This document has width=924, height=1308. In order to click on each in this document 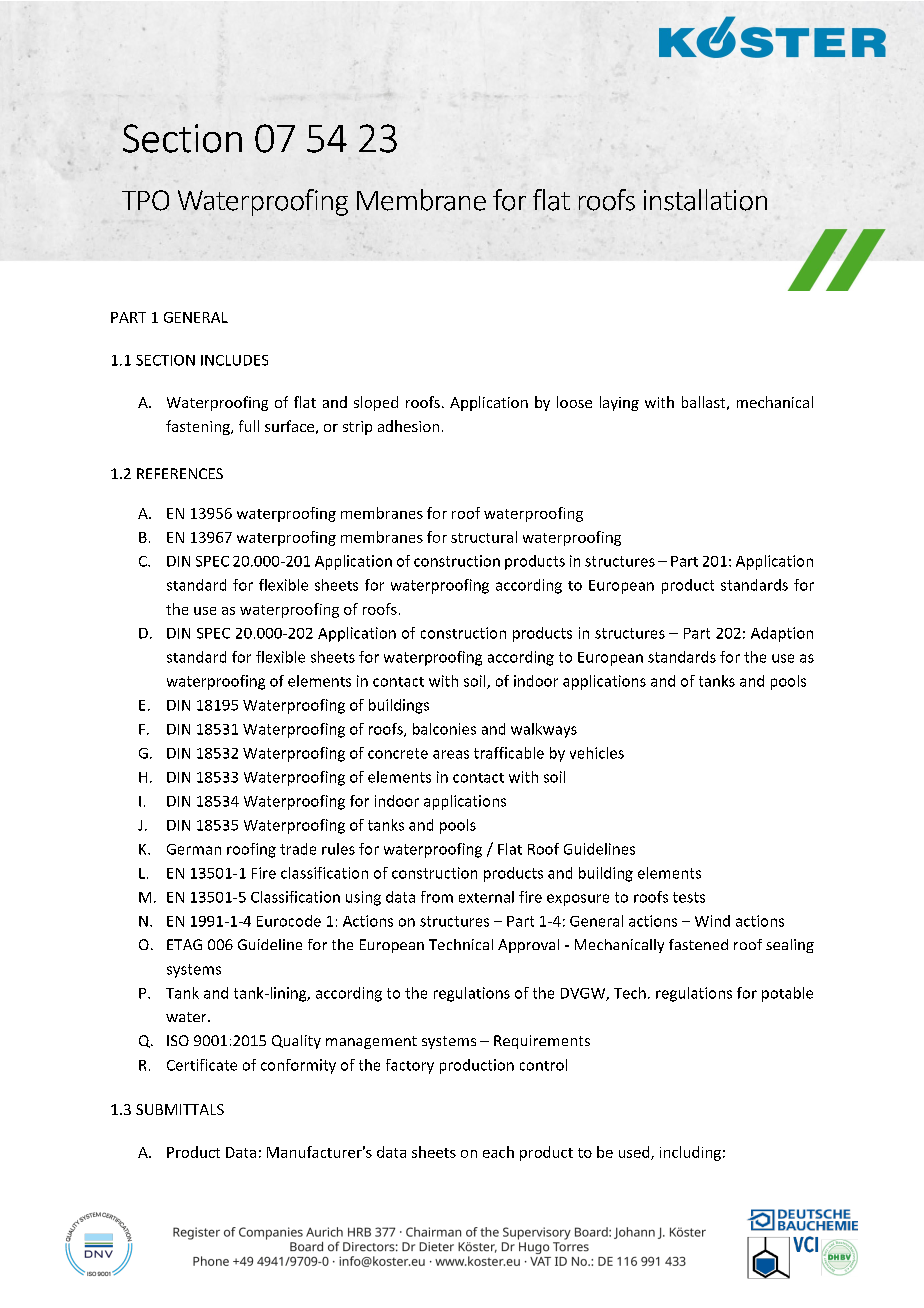, I will do `click(498, 1152)`.
